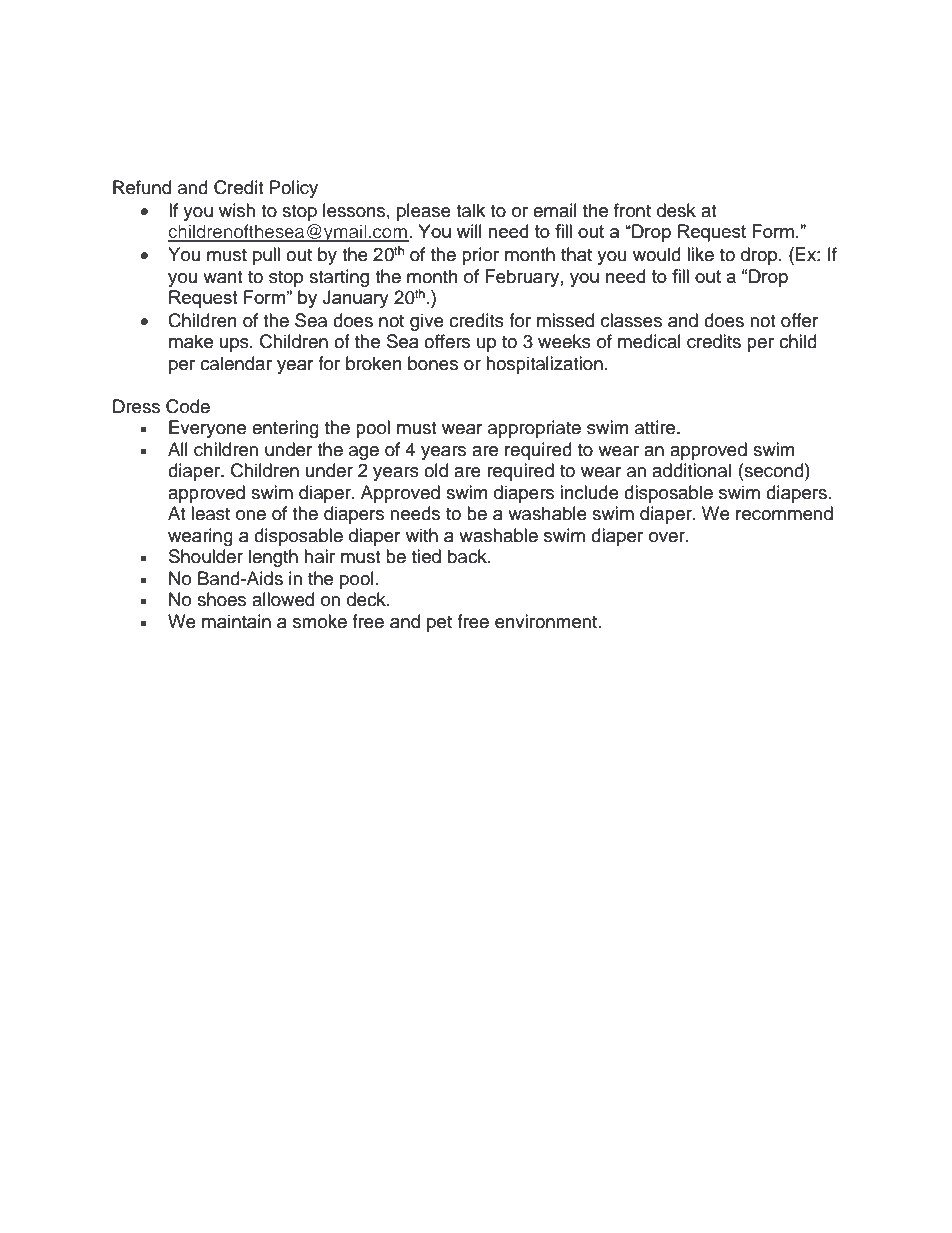  What do you see at coordinates (534, 429) in the screenshot?
I see `appropriate` at bounding box center [534, 429].
